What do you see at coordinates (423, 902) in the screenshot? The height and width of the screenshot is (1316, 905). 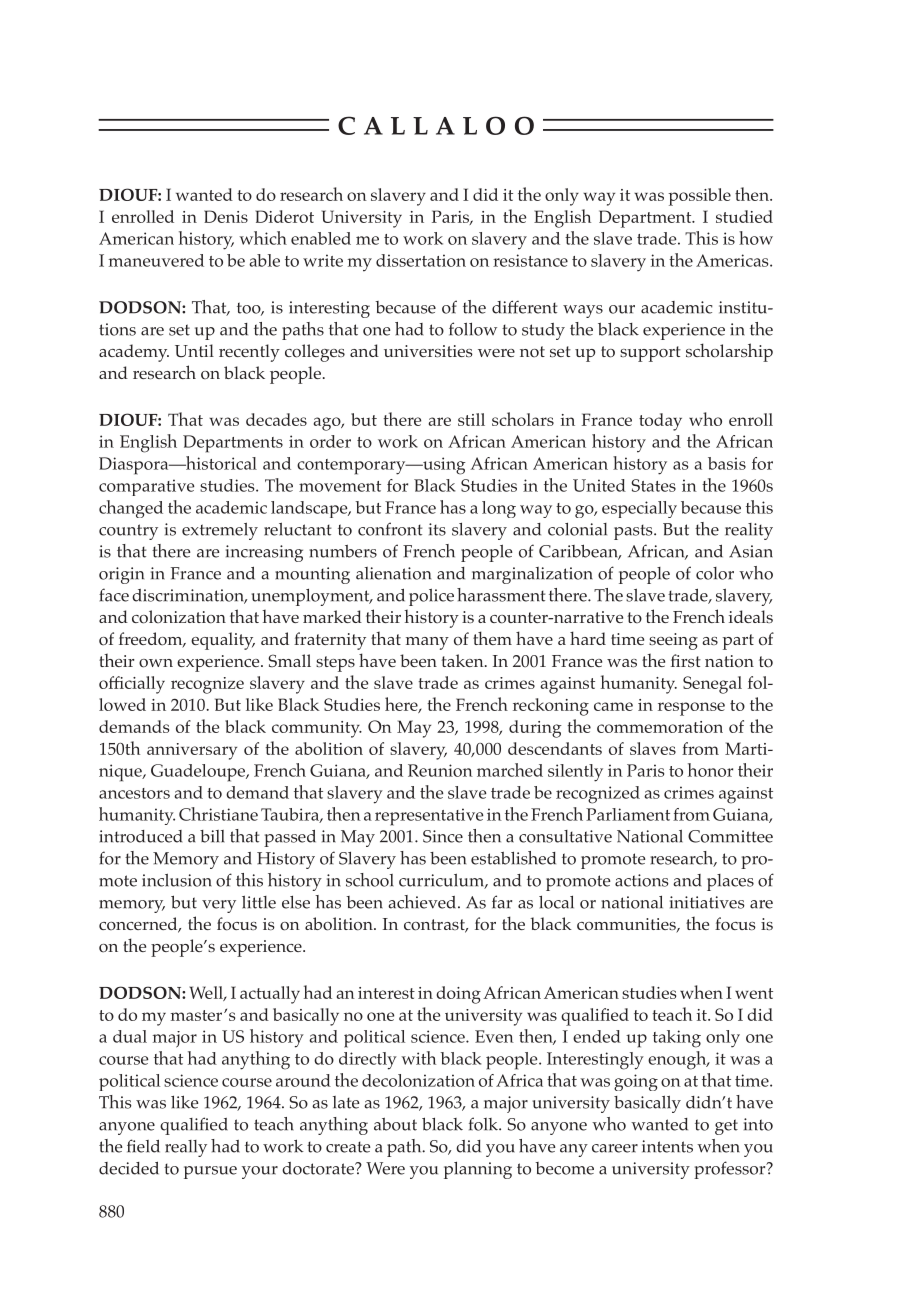 I see `achieved` at bounding box center [423, 902].
